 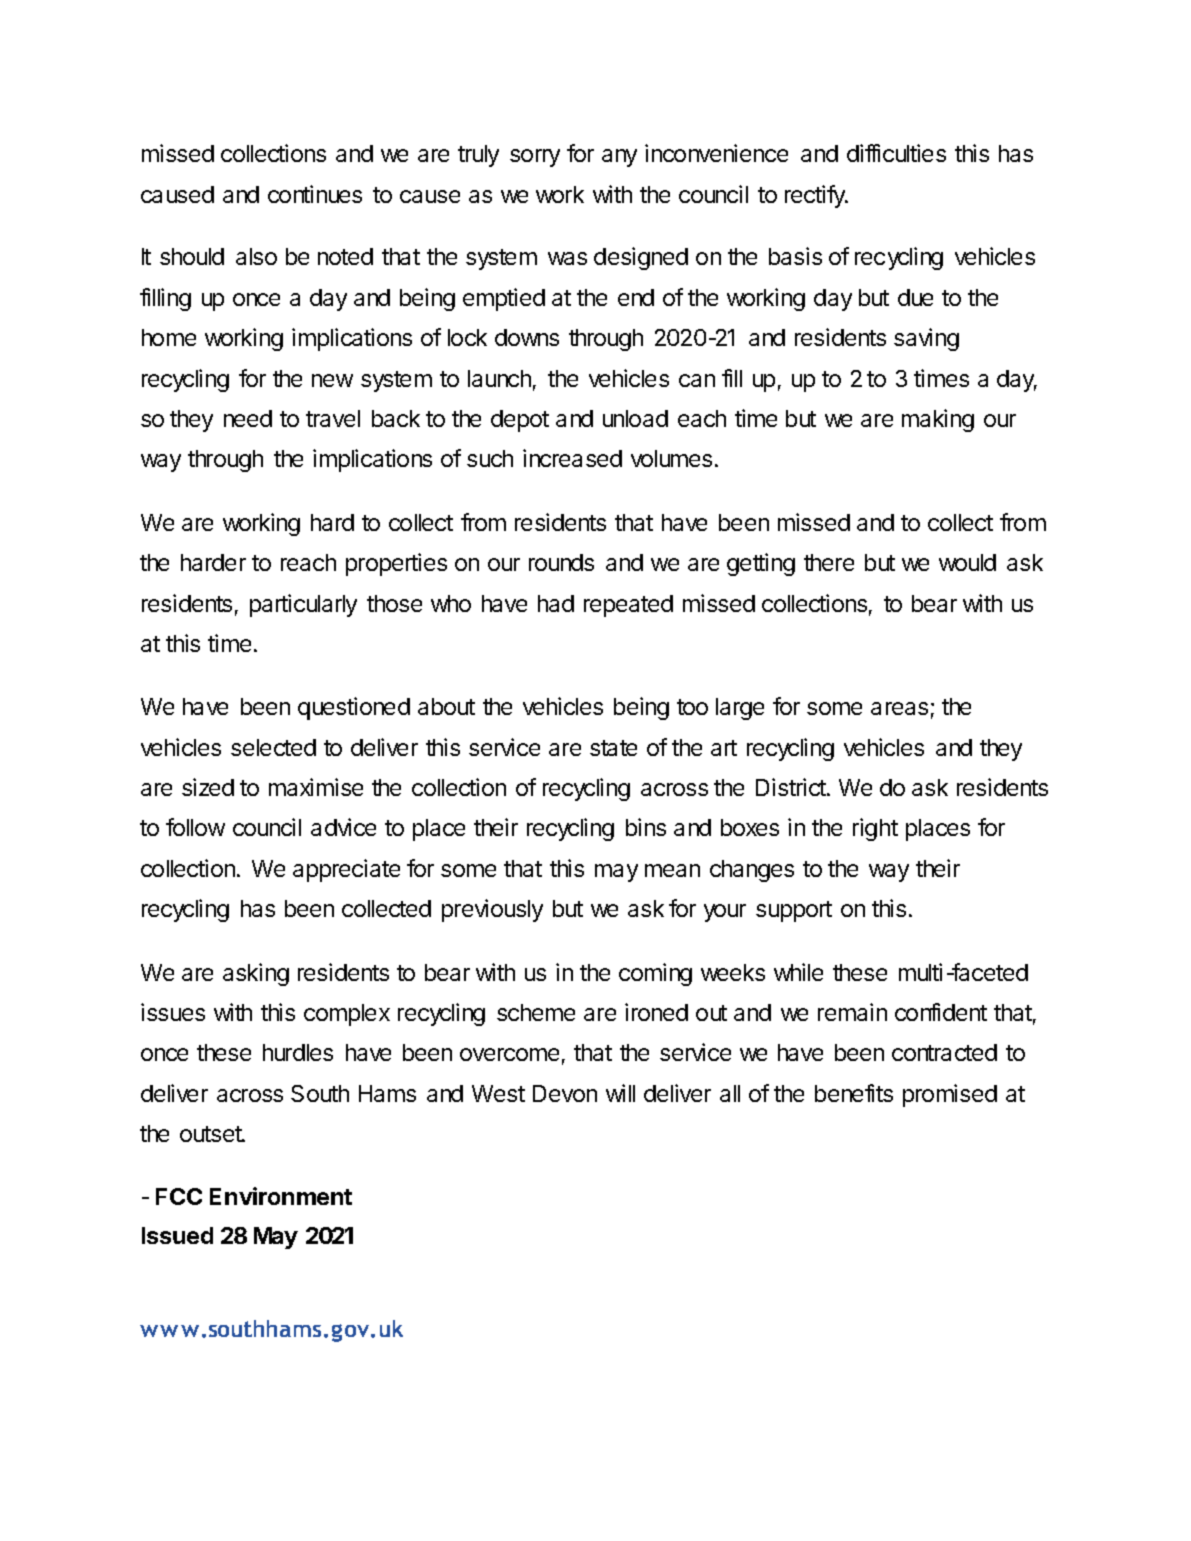 I want to click on right, so click(x=875, y=829).
